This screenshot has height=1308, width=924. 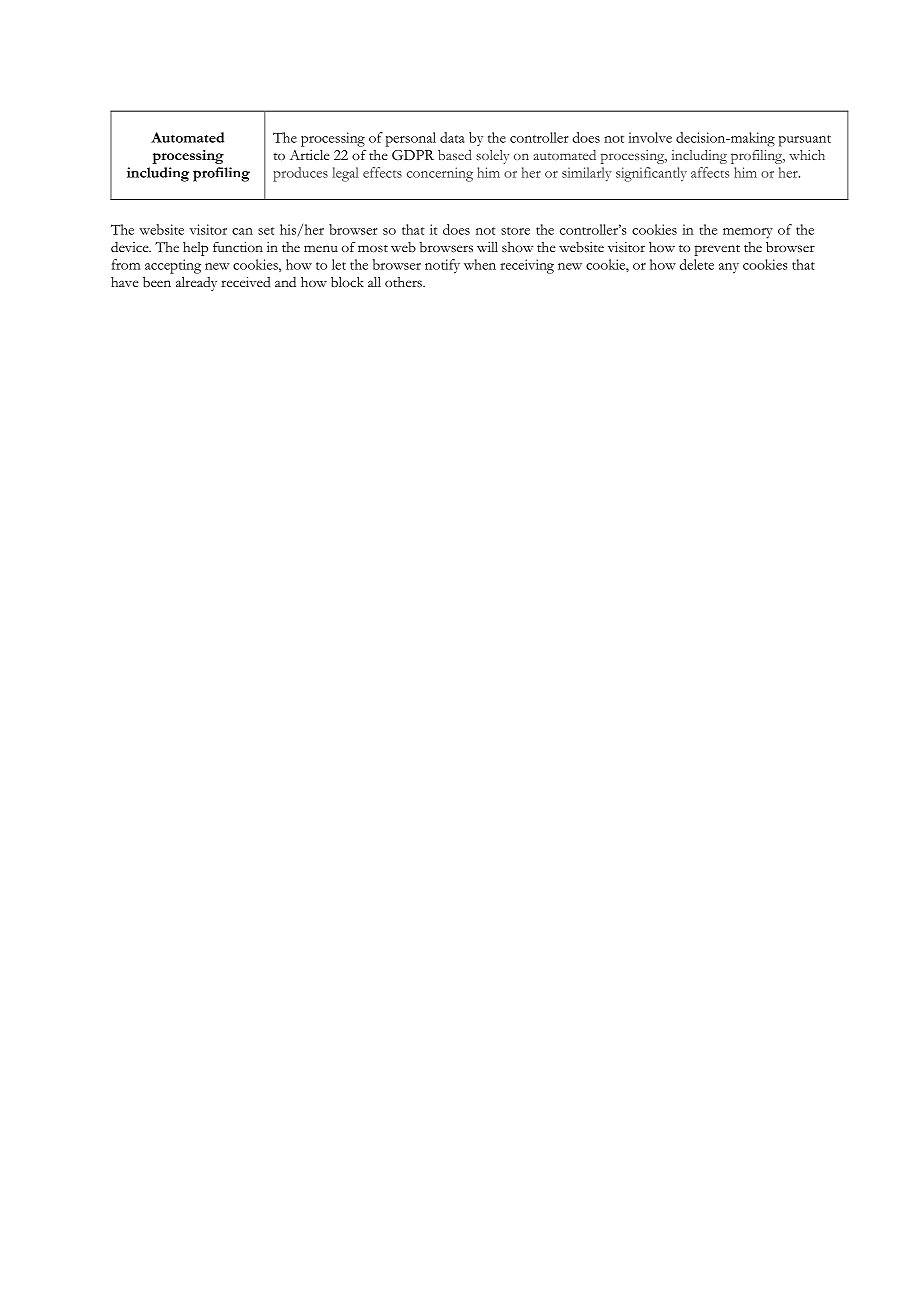 I want to click on already, so click(x=196, y=284).
